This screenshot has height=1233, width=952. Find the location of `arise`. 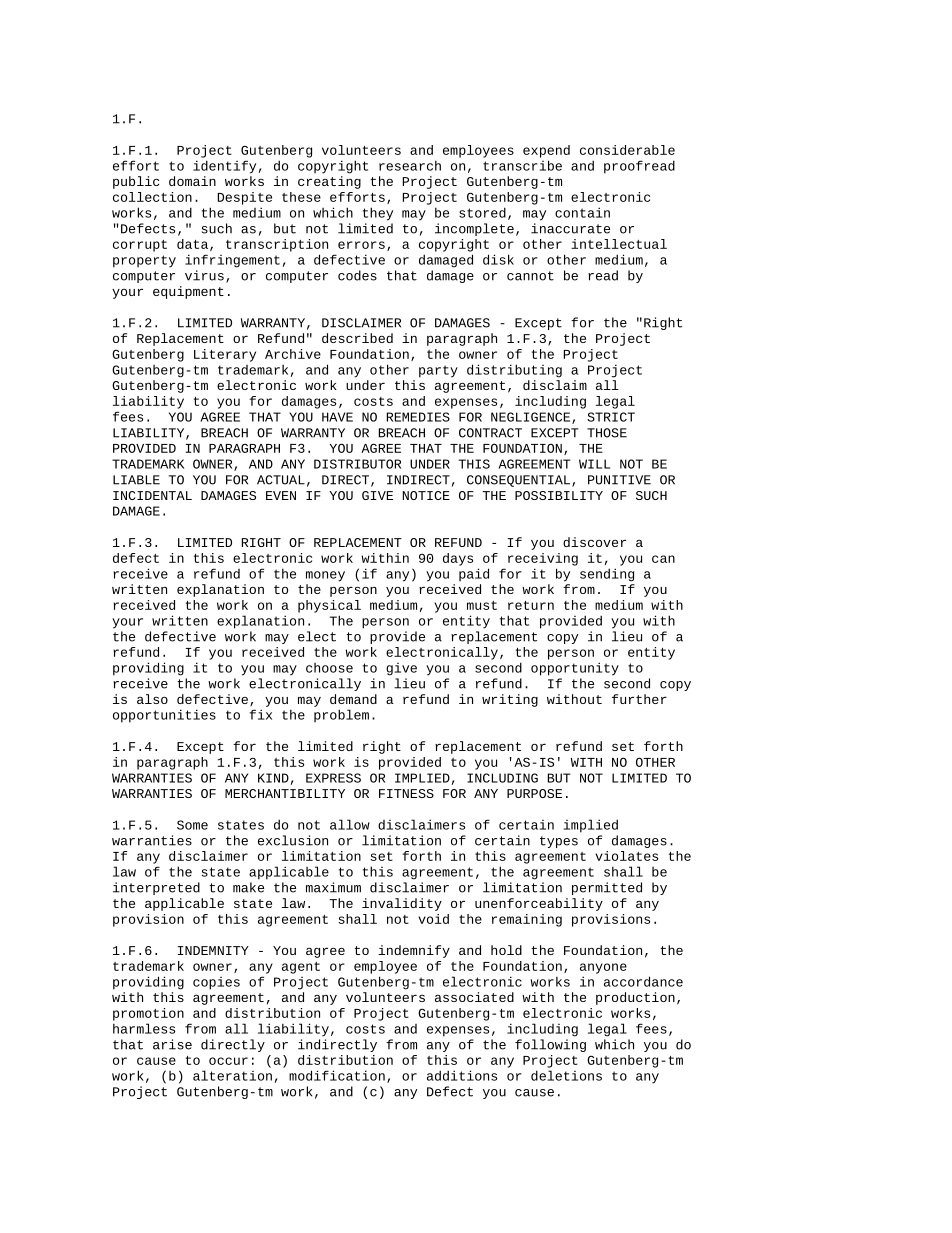

arise is located at coordinates (172, 1044).
